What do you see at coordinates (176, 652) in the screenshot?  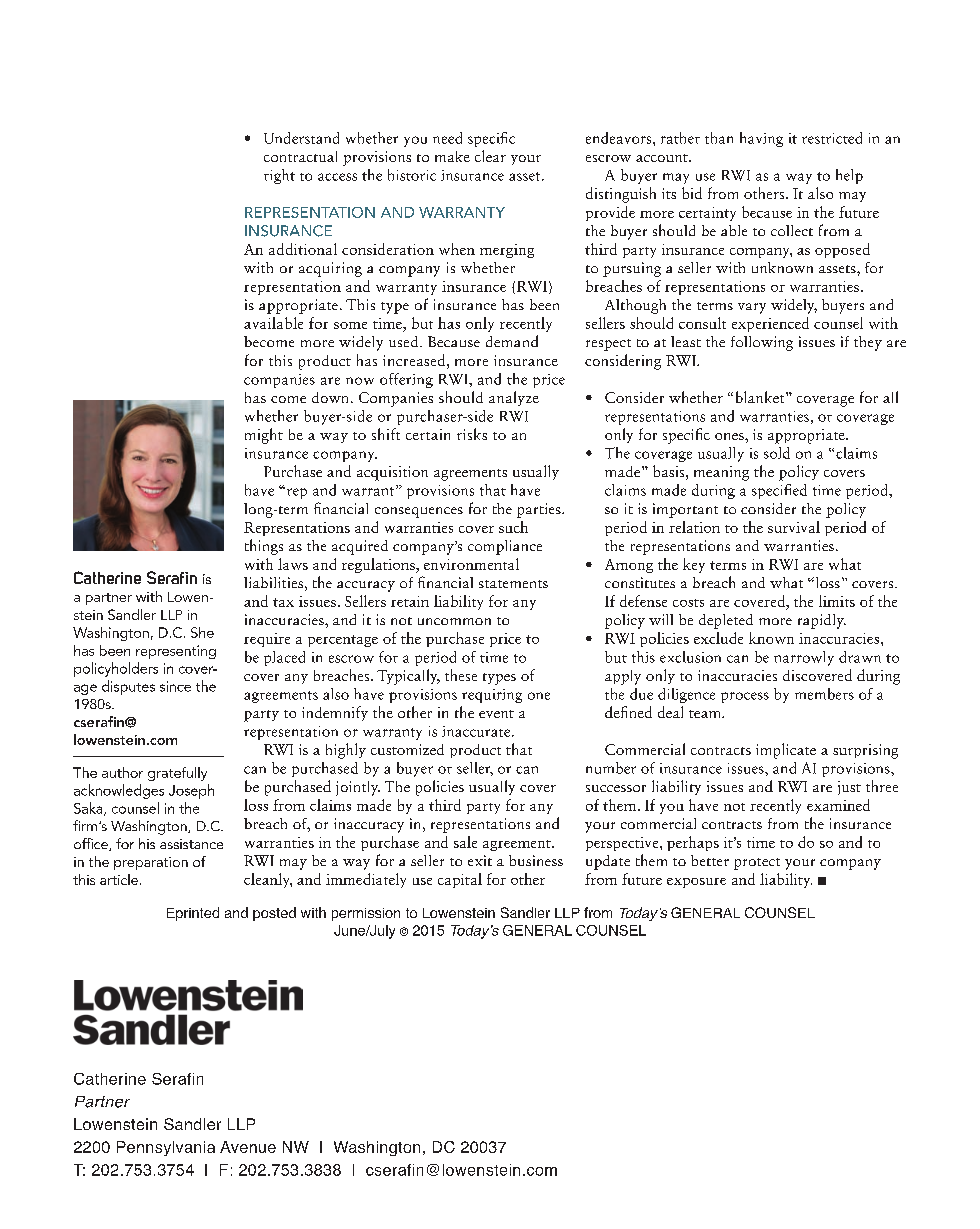 I see `representing` at bounding box center [176, 652].
